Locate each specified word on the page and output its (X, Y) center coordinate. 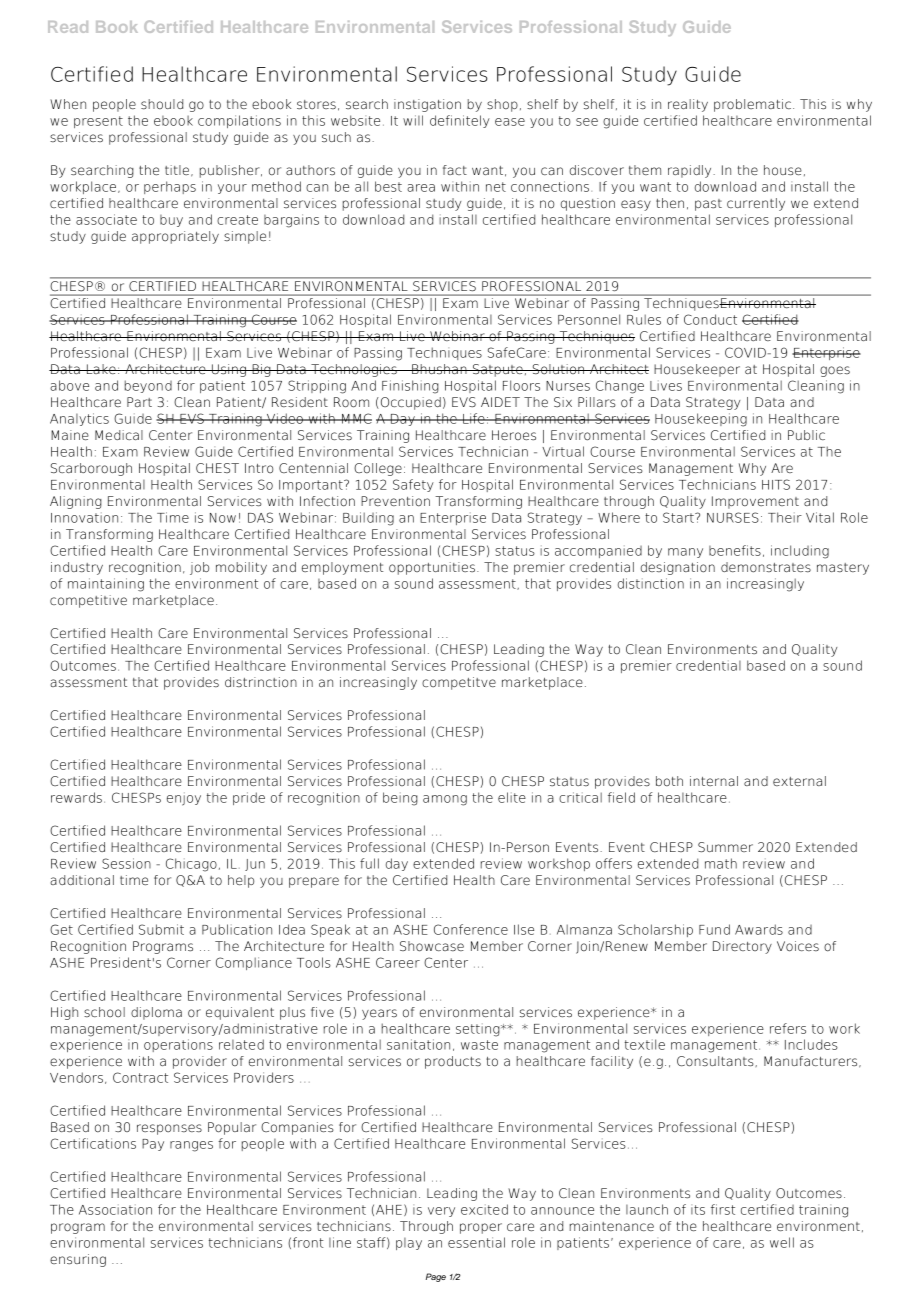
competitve (459, 683)
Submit (161, 929)
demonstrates (766, 567)
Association (115, 1209)
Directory (742, 947)
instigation (427, 105)
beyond (148, 386)
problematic (752, 105)
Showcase (432, 946)
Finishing (410, 387)
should (162, 104)
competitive (88, 601)
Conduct (710, 319)
